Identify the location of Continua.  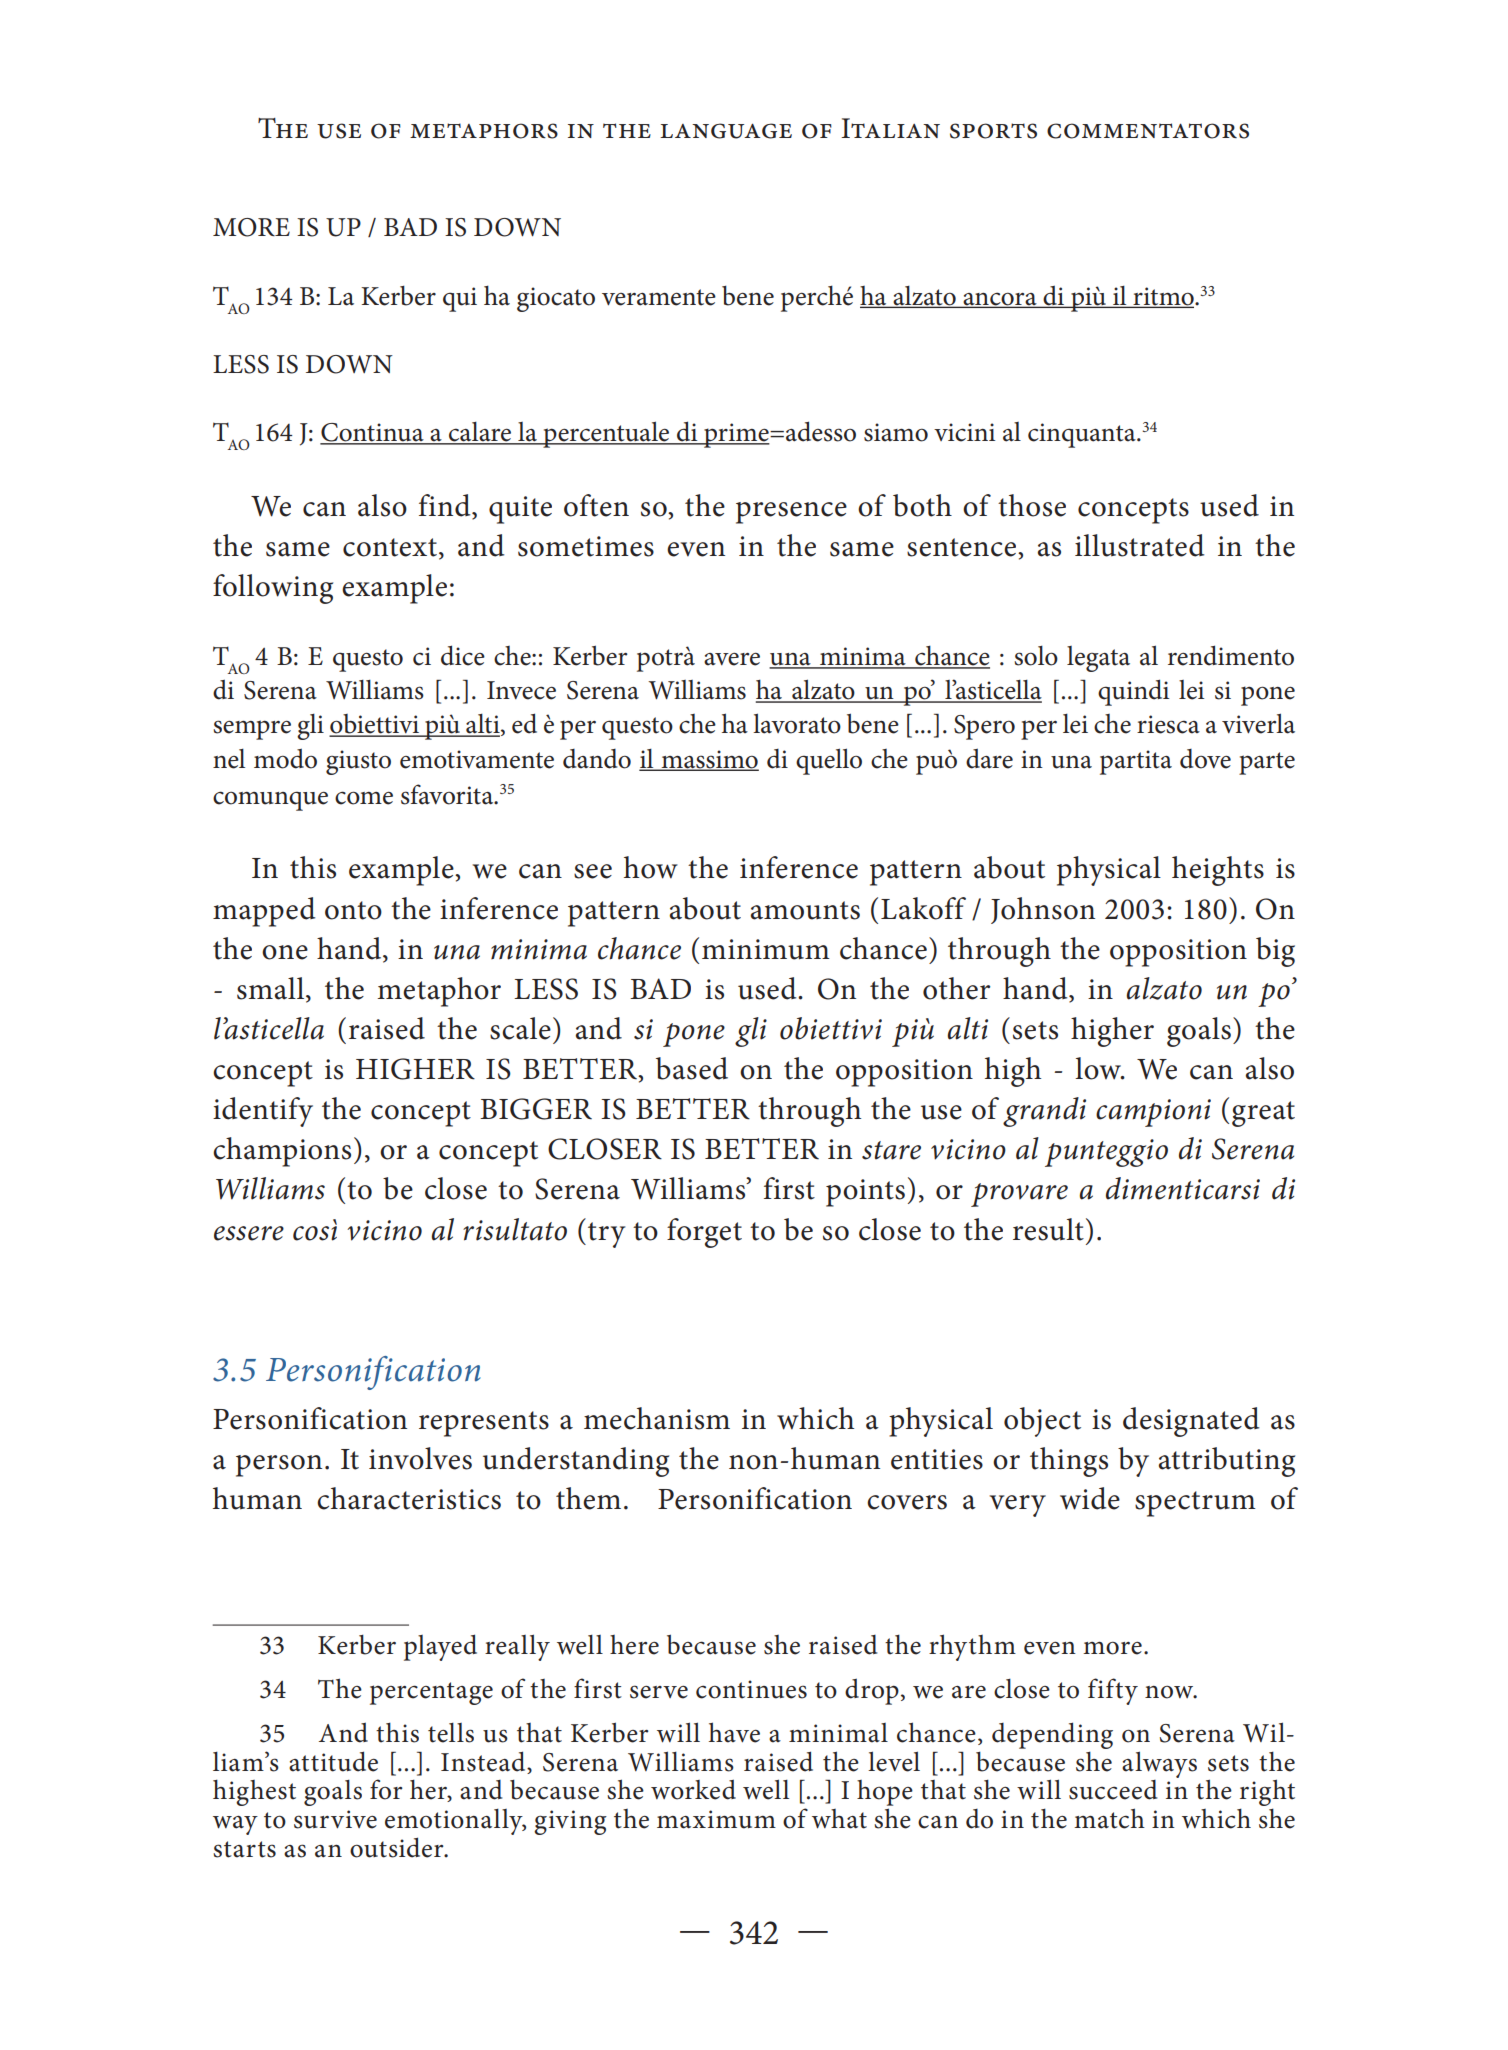
(373, 433).
